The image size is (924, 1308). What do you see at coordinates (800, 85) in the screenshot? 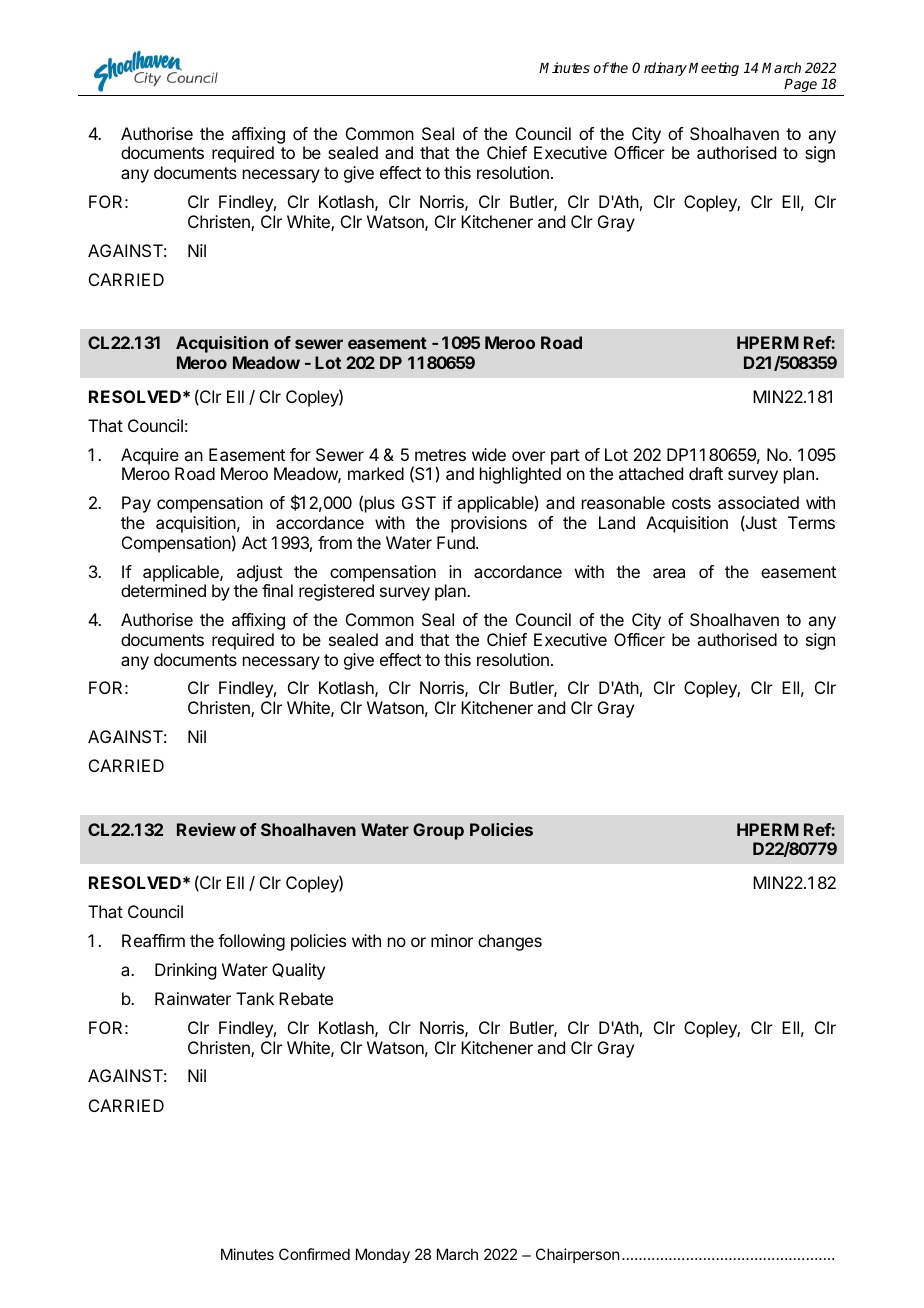
I see `Page` at bounding box center [800, 85].
